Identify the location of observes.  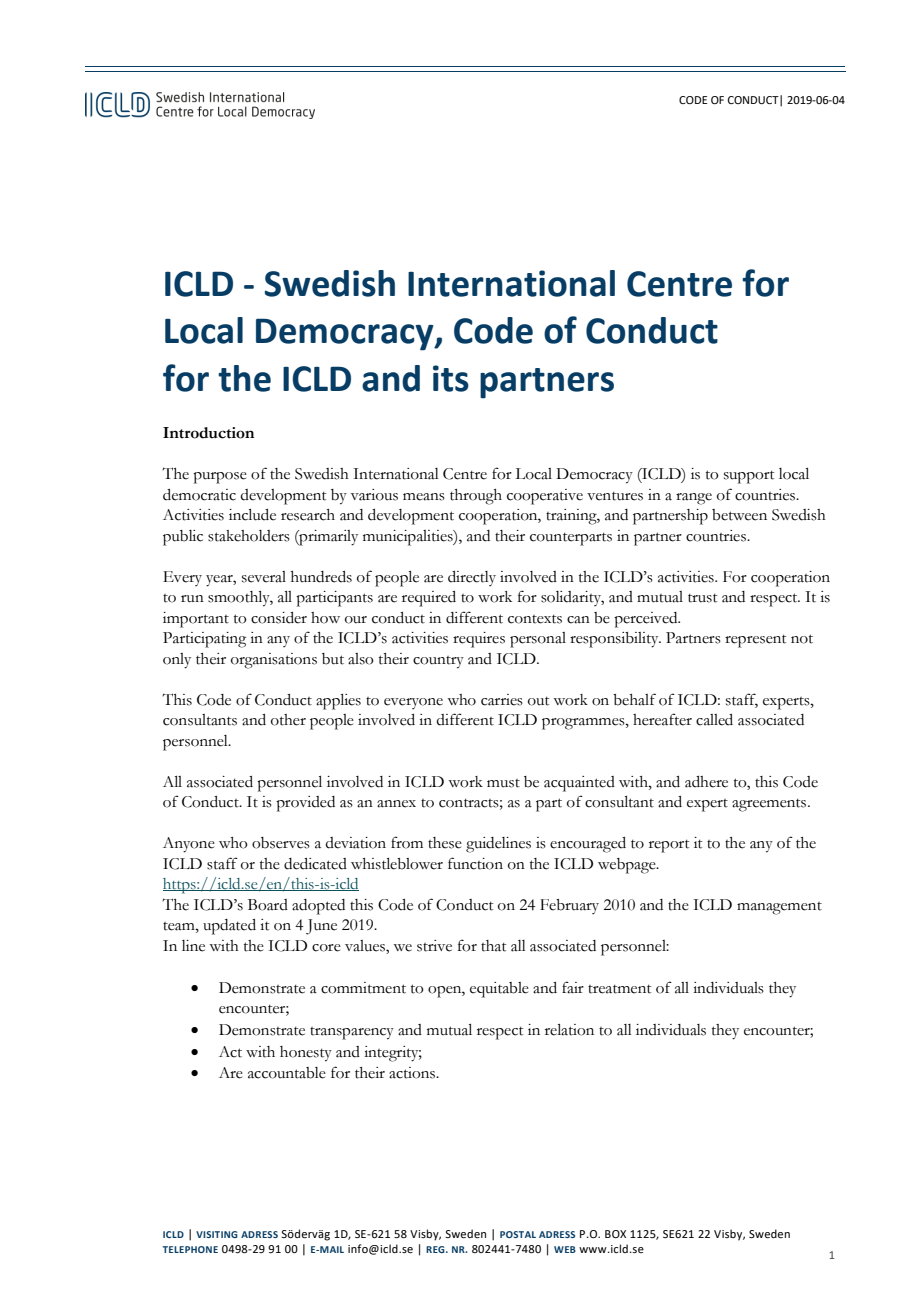
(281, 843).
